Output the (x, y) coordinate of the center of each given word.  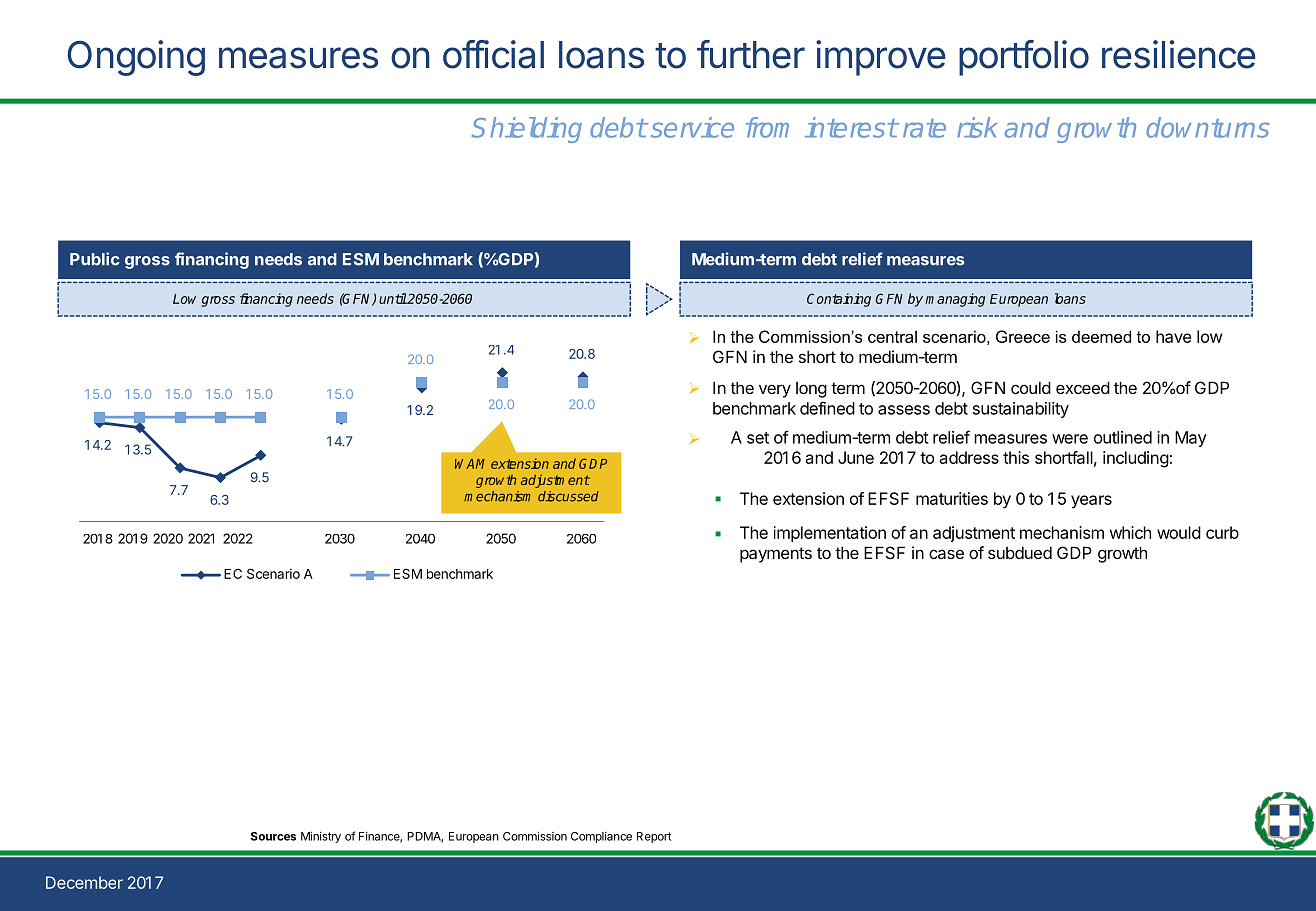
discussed (568, 496)
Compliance (601, 837)
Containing (839, 300)
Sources (273, 836)
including (1136, 459)
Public (95, 259)
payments (776, 555)
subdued (1020, 552)
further (751, 54)
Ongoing (136, 58)
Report (654, 837)
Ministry (321, 837)
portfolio (1024, 58)
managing (955, 300)
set (758, 438)
